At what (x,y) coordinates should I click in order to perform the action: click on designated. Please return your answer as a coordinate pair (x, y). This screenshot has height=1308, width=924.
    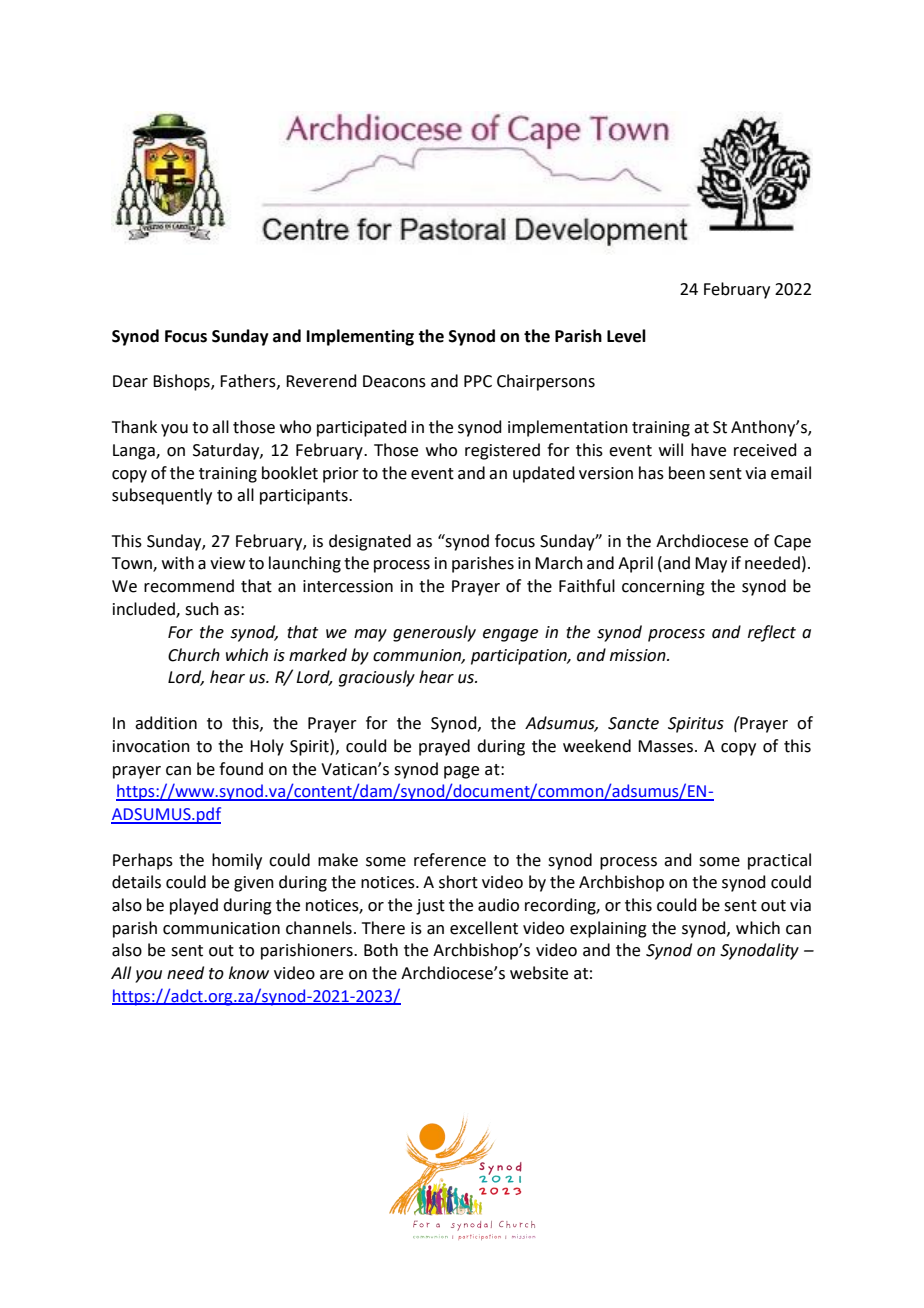
    Looking at the image, I should click on (370, 542).
